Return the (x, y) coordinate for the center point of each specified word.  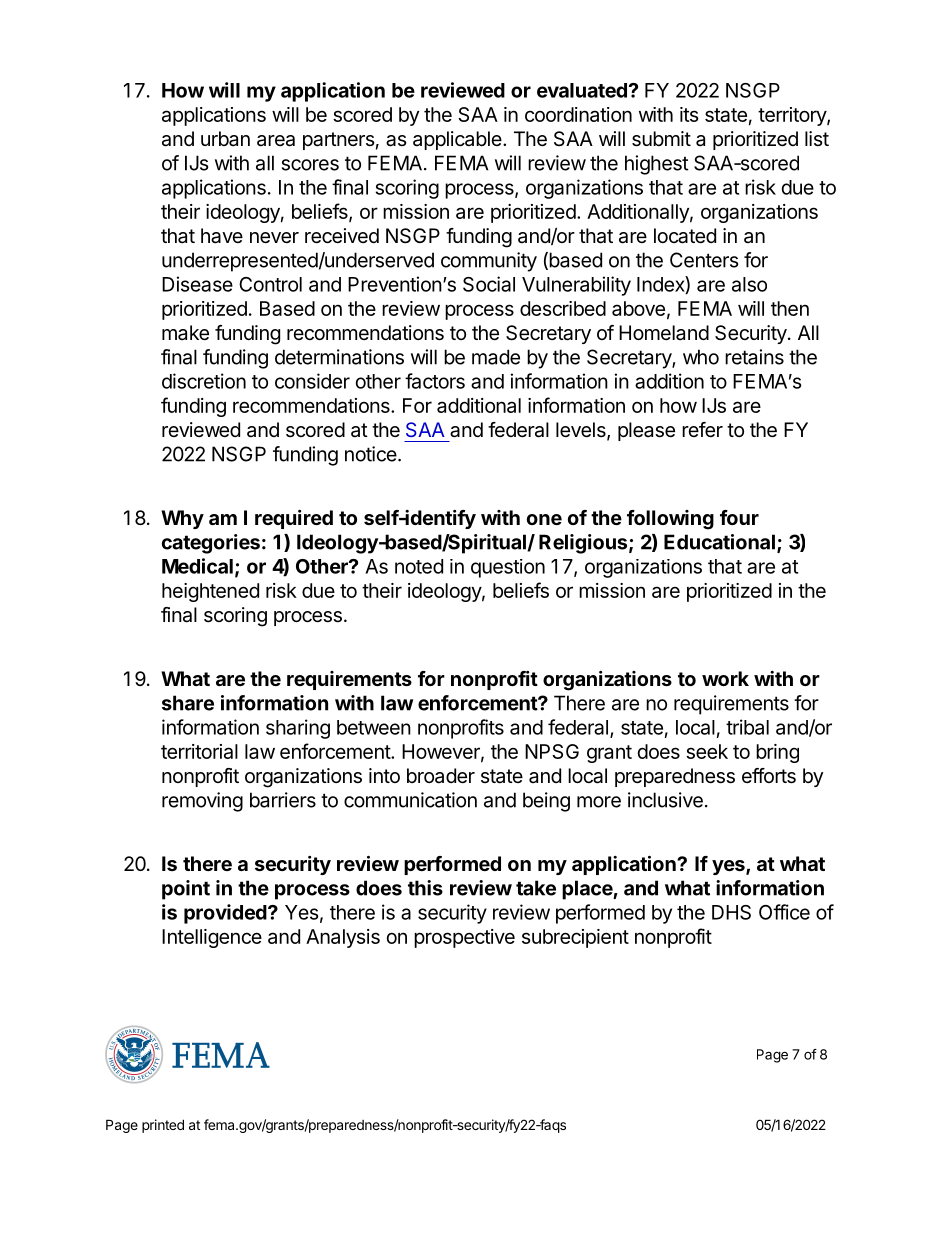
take (536, 888)
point (186, 890)
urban (225, 139)
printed (163, 1126)
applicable (458, 140)
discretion (204, 381)
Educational (719, 542)
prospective (464, 938)
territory (793, 116)
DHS (731, 912)
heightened (210, 592)
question (508, 568)
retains (754, 357)
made (496, 357)
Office (784, 912)
